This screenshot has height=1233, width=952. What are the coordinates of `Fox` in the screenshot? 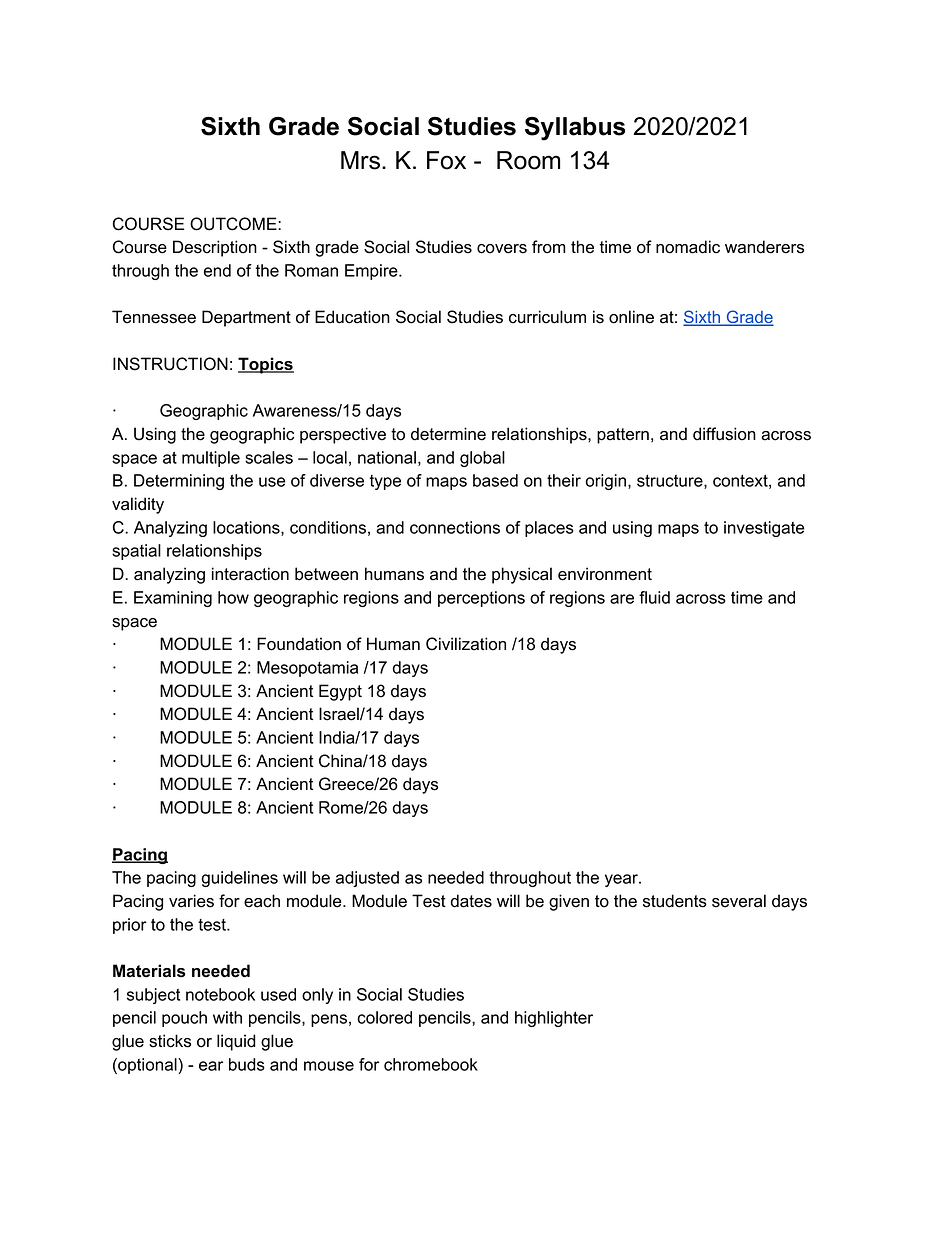 It's located at (446, 160).
